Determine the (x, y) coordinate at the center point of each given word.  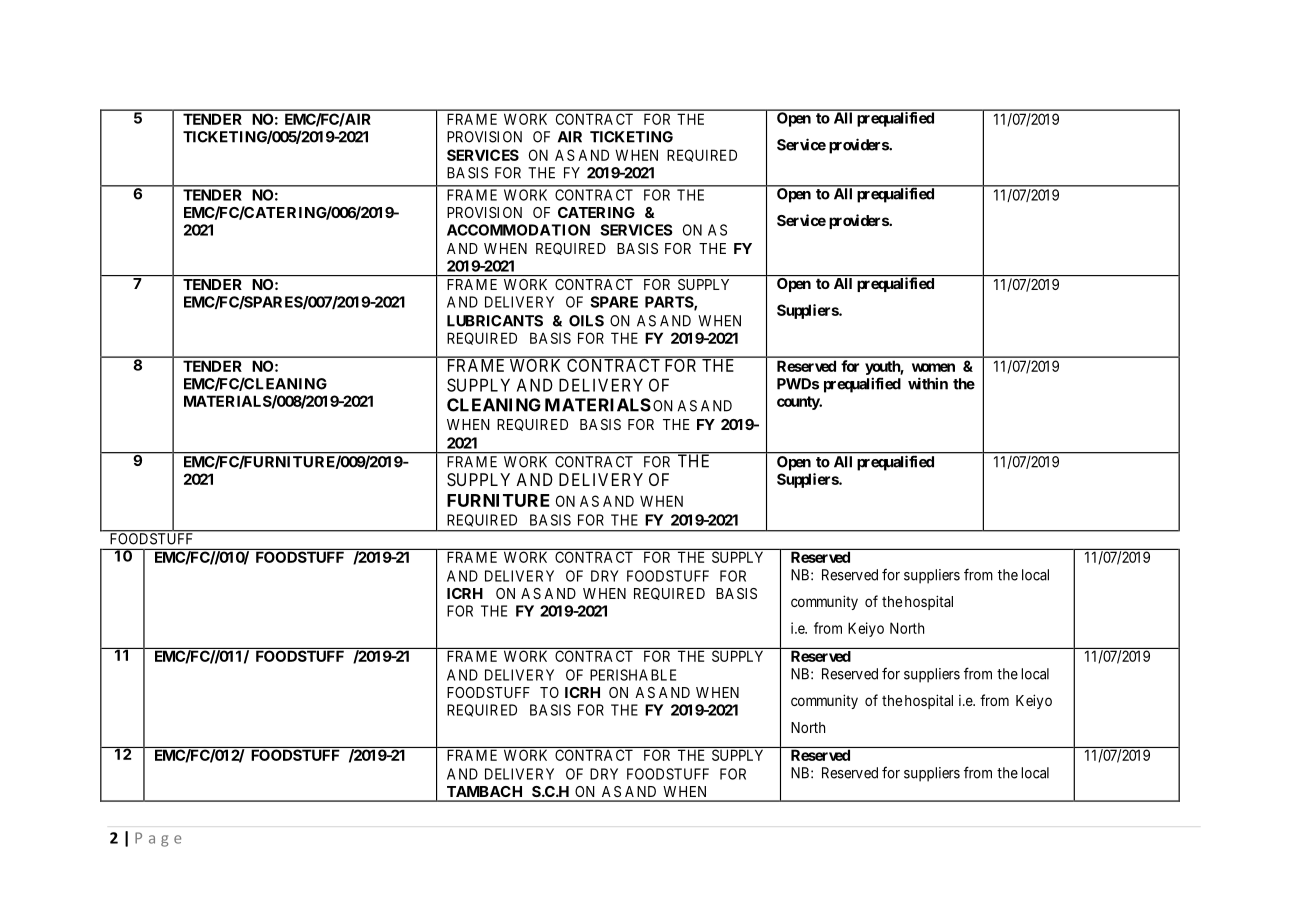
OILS (586, 321)
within (928, 383)
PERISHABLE (633, 675)
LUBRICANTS (495, 321)
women (933, 367)
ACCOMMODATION (518, 230)
